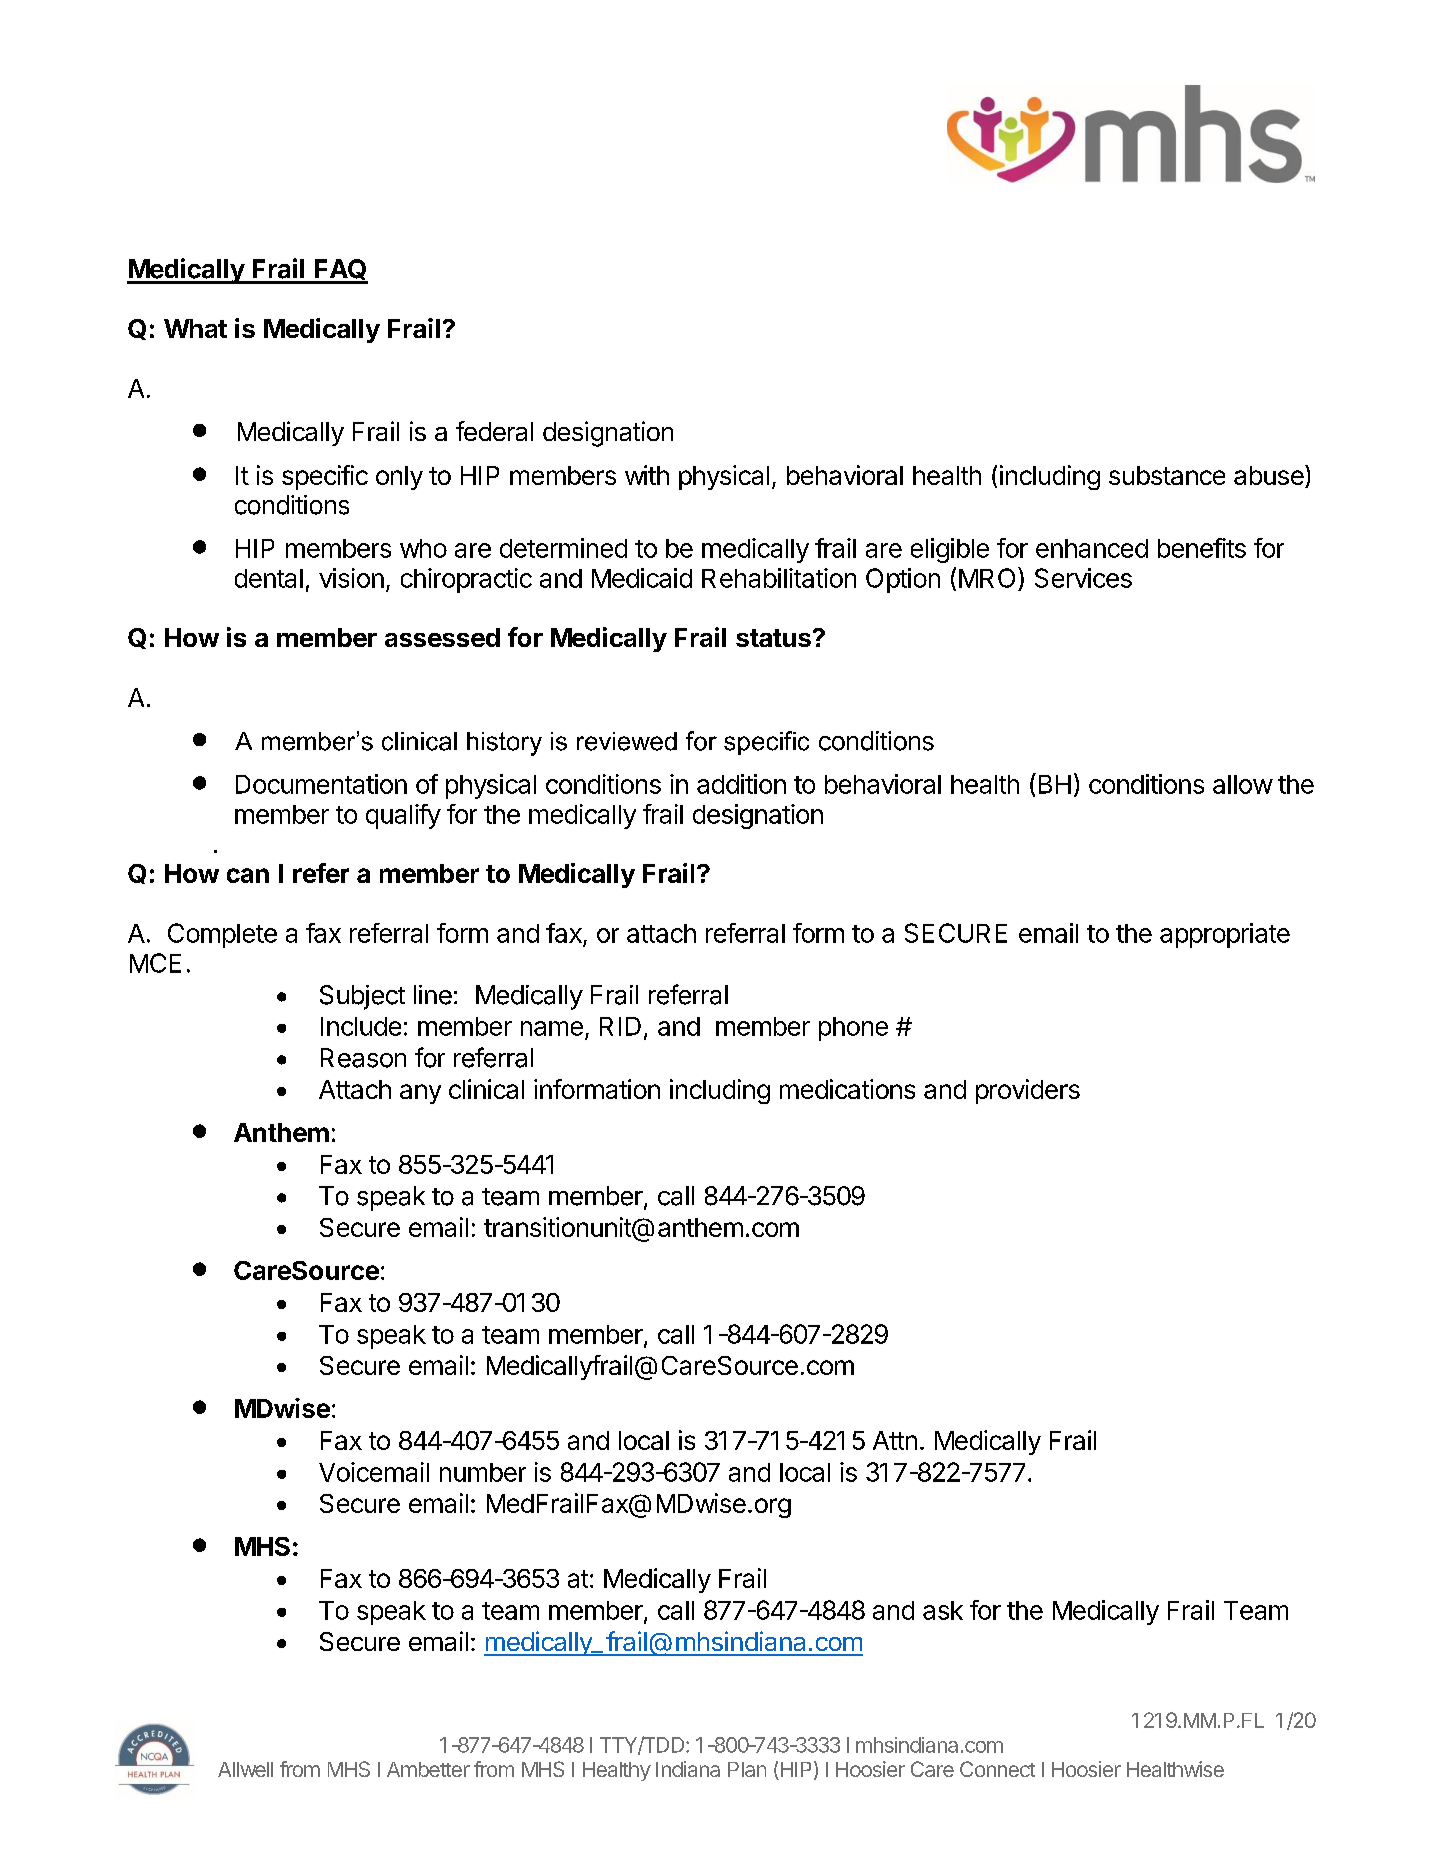 Image resolution: width=1442 pixels, height=1866 pixels. I want to click on Documentation, so click(321, 784).
